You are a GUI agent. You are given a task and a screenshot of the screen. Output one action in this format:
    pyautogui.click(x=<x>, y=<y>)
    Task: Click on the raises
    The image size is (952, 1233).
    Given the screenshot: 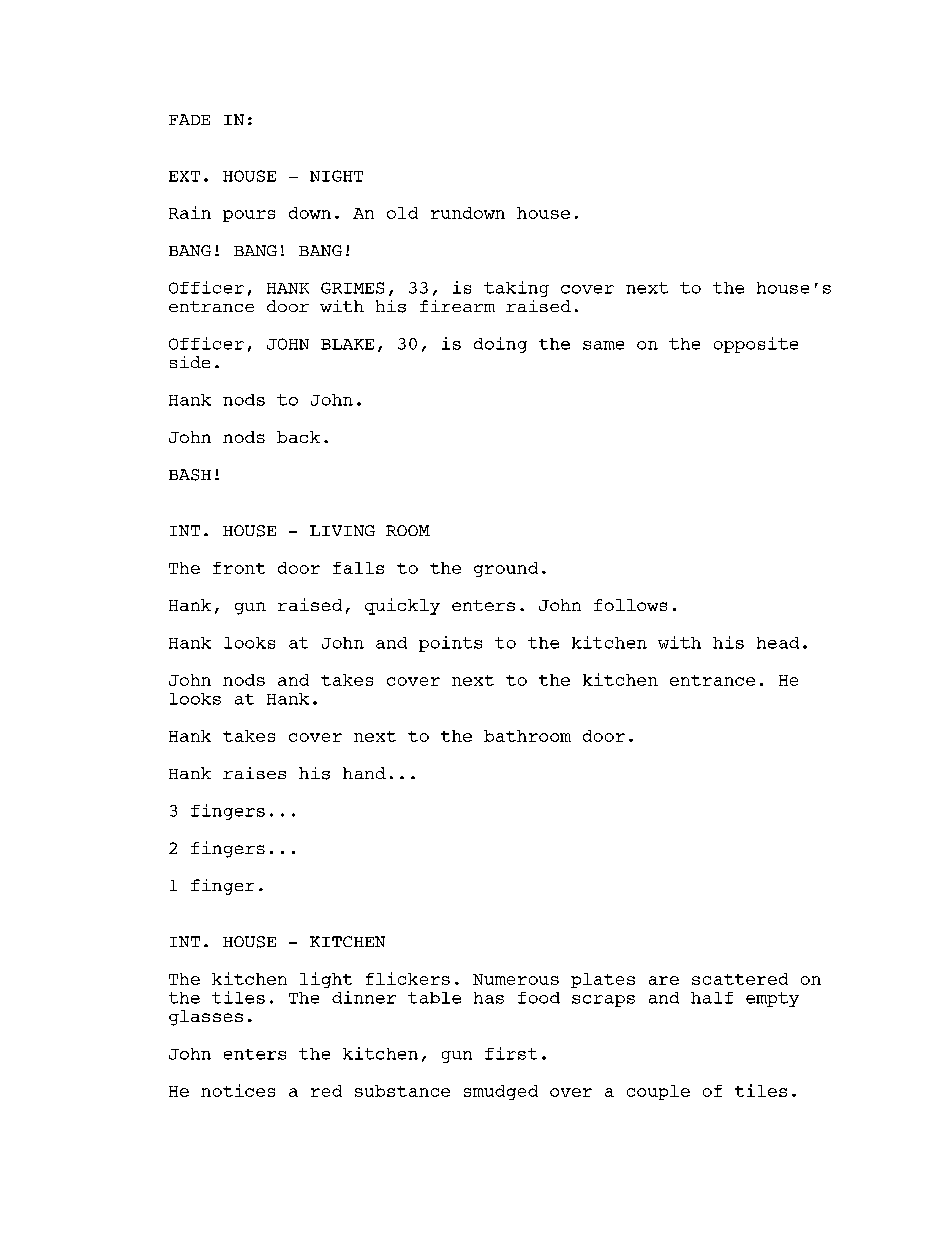 What is the action you would take?
    pyautogui.click(x=254, y=773)
